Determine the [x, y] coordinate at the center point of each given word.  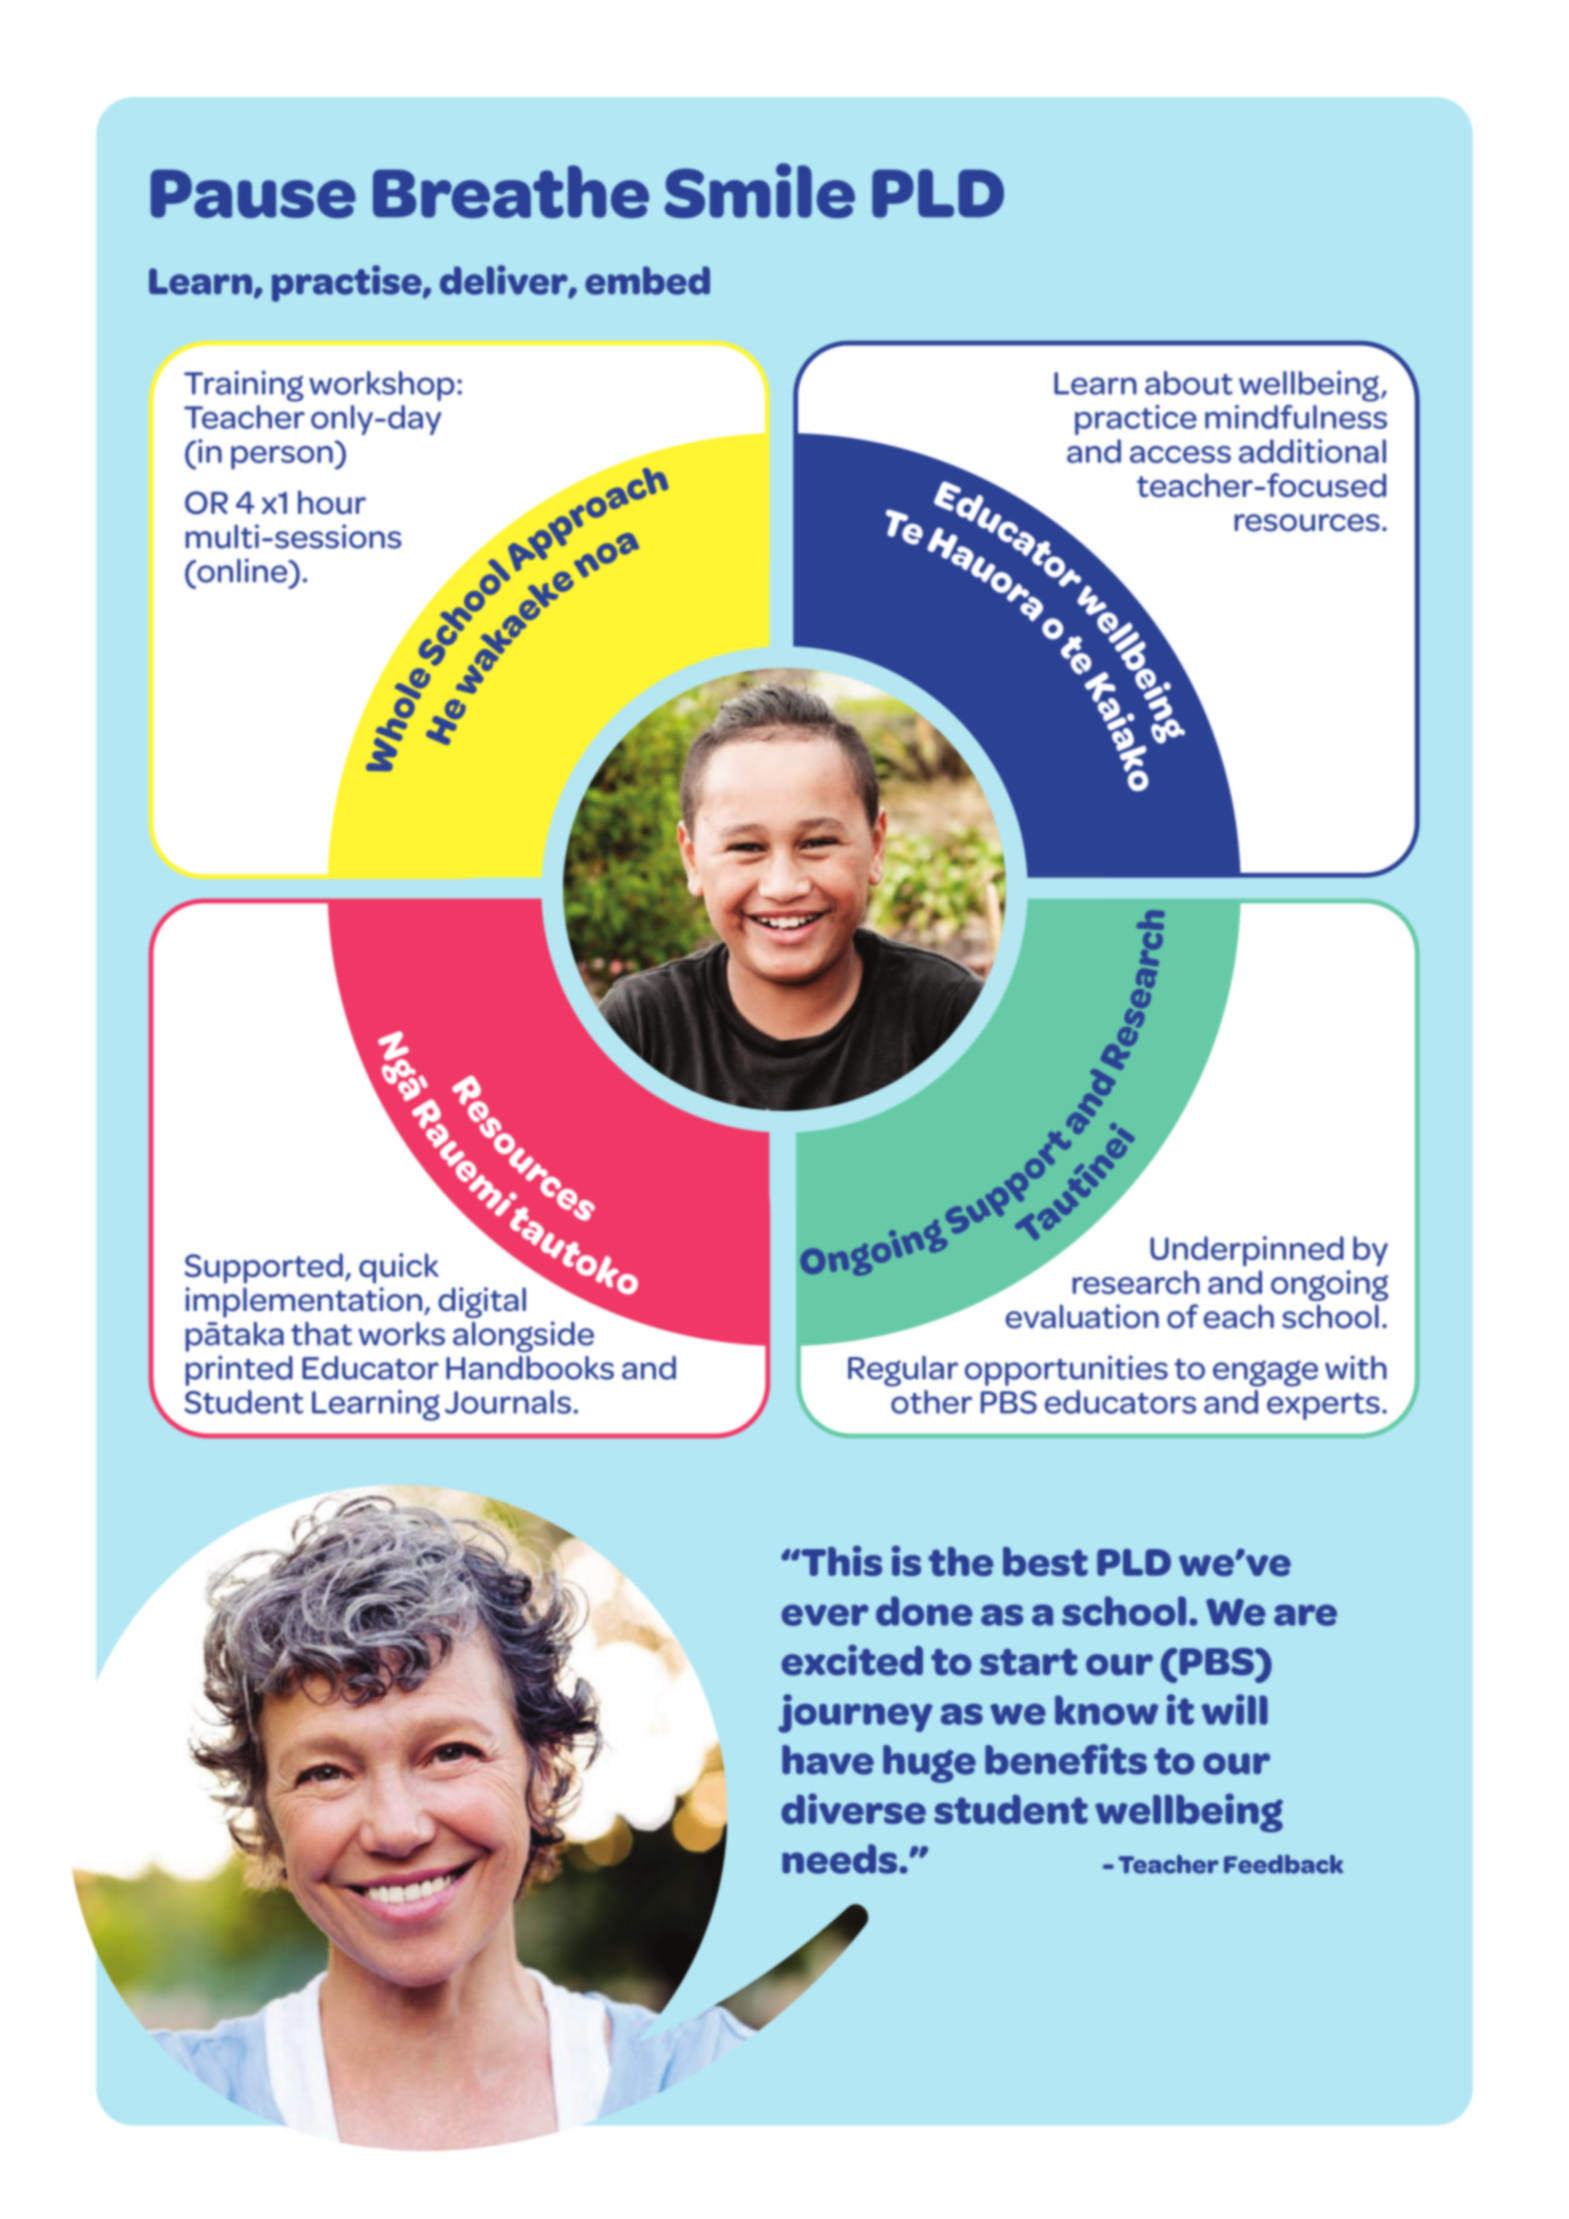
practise [348, 283]
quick [399, 1268]
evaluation [1082, 1316]
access [1180, 454]
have [828, 1760]
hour [332, 502]
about [1189, 383]
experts [1323, 1406]
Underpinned [1247, 1251]
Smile [759, 190]
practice [1136, 420]
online [242, 570]
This [840, 1560]
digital [482, 1302]
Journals [508, 1402]
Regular [903, 1371]
